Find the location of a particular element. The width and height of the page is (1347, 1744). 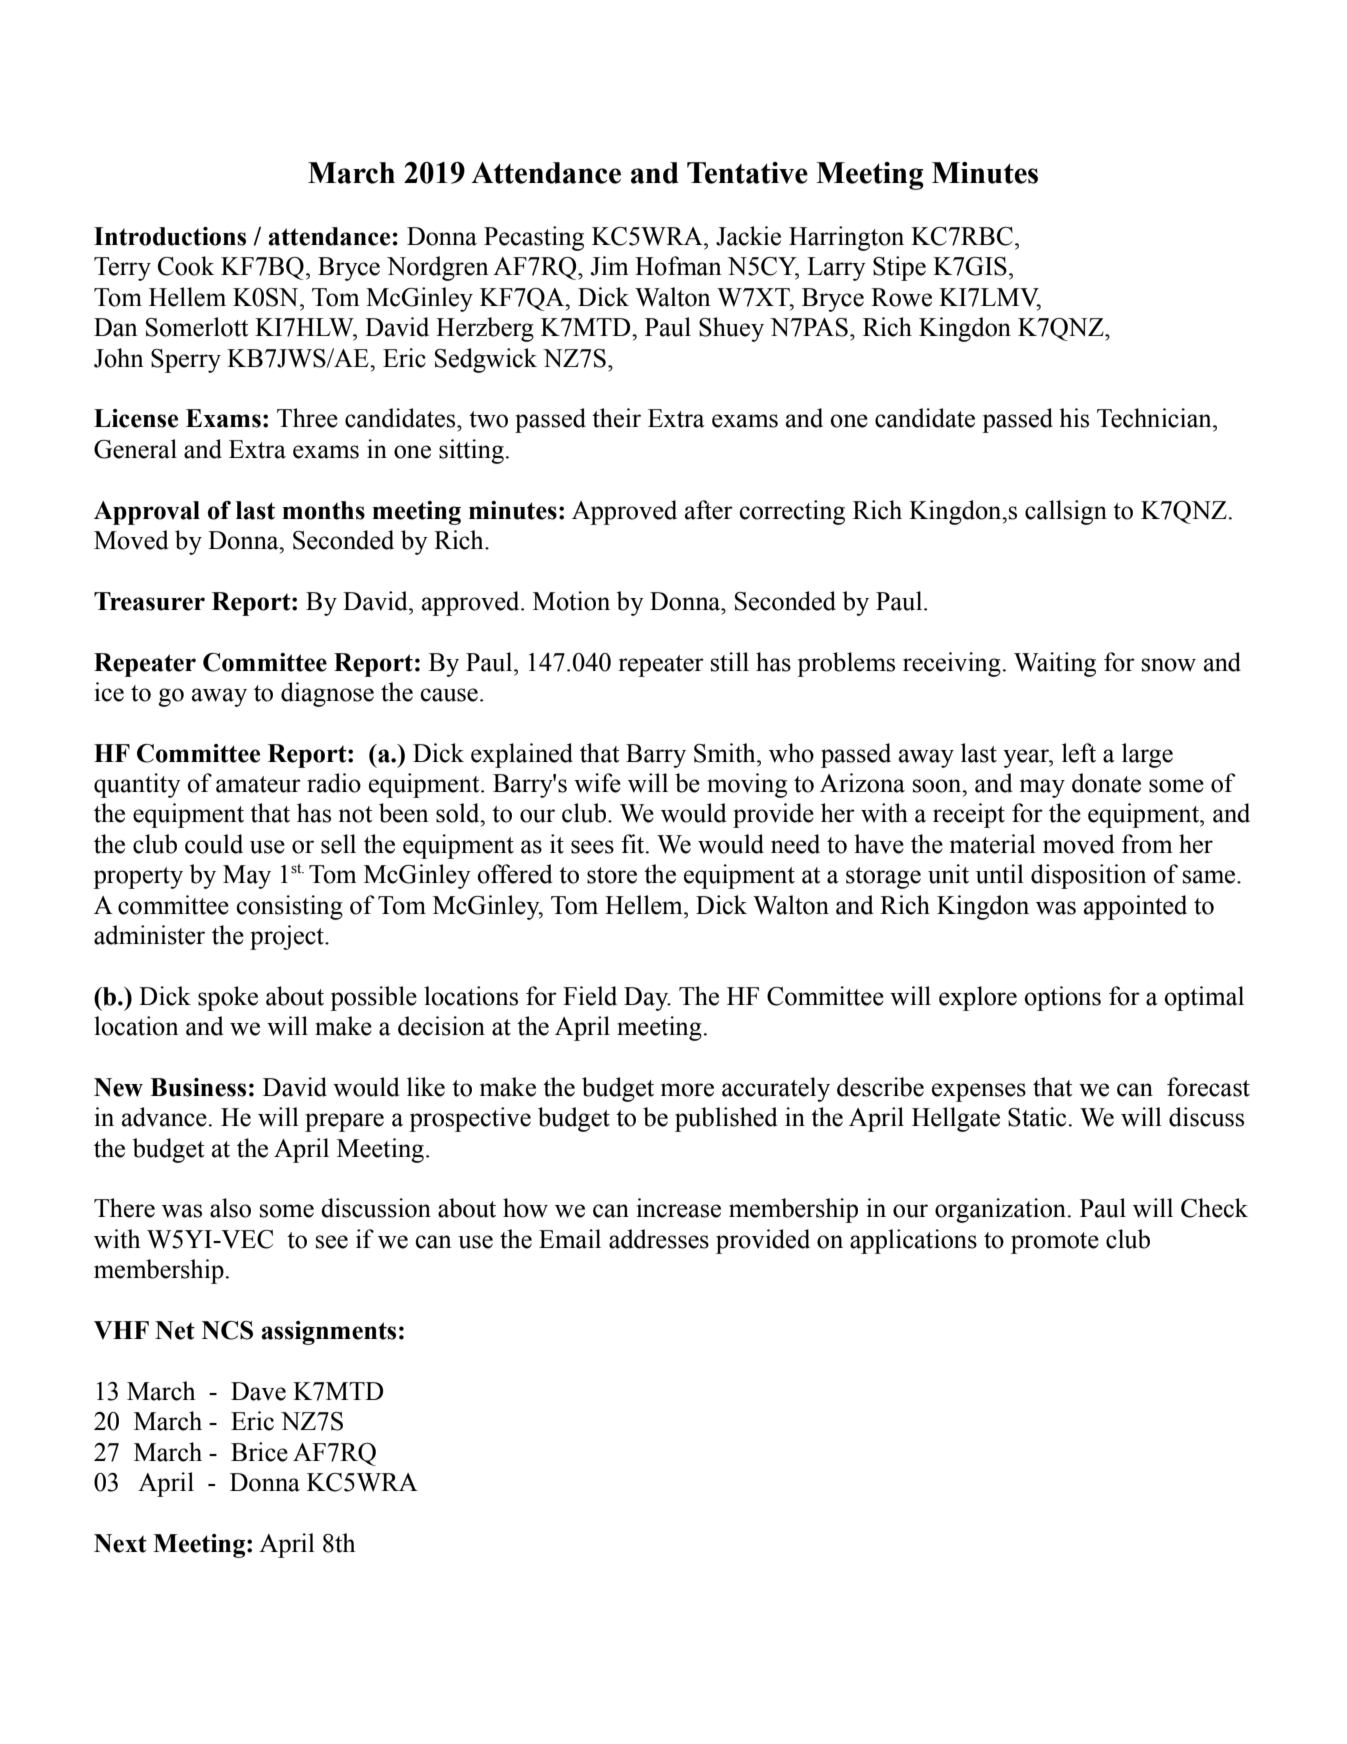

Introductions is located at coordinates (170, 236).
